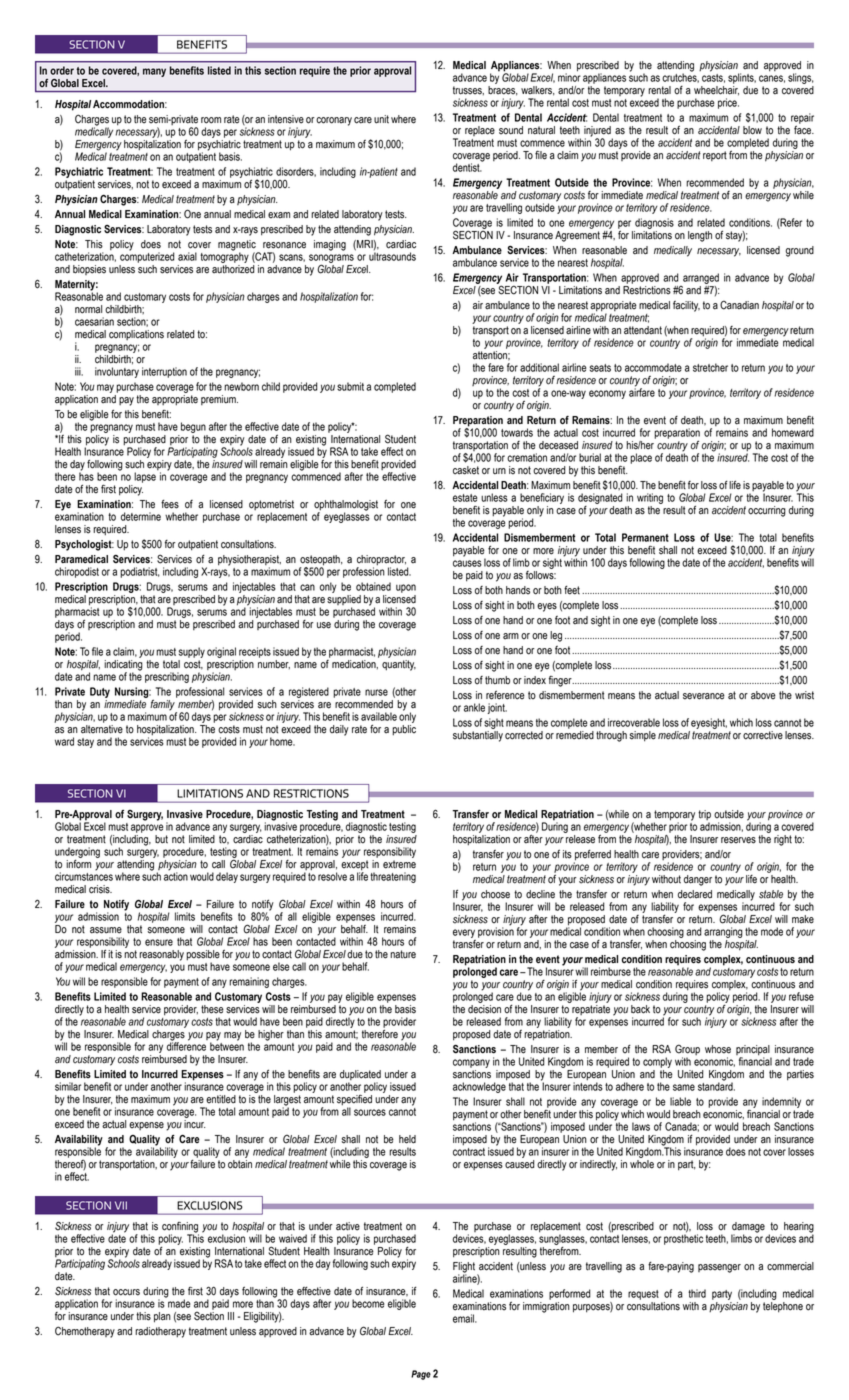 This screenshot has width=849, height=1400. What do you see at coordinates (465, 498) in the screenshot?
I see `estate` at bounding box center [465, 498].
